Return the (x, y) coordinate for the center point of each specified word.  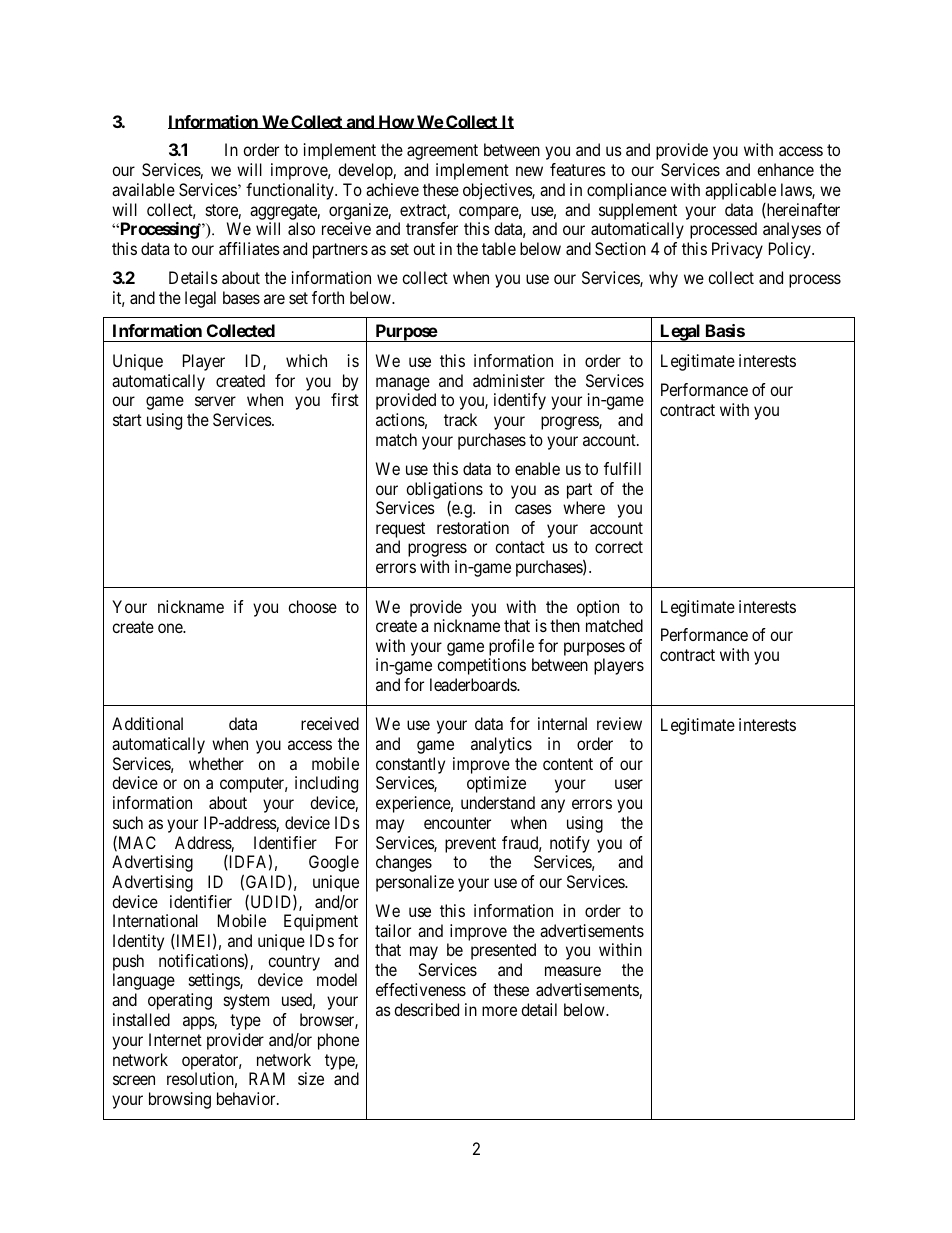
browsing (180, 1100)
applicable (740, 191)
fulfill (622, 468)
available (143, 189)
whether (216, 763)
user (629, 784)
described (426, 1009)
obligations (444, 490)
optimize (496, 784)
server (215, 401)
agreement (442, 152)
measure (573, 971)
